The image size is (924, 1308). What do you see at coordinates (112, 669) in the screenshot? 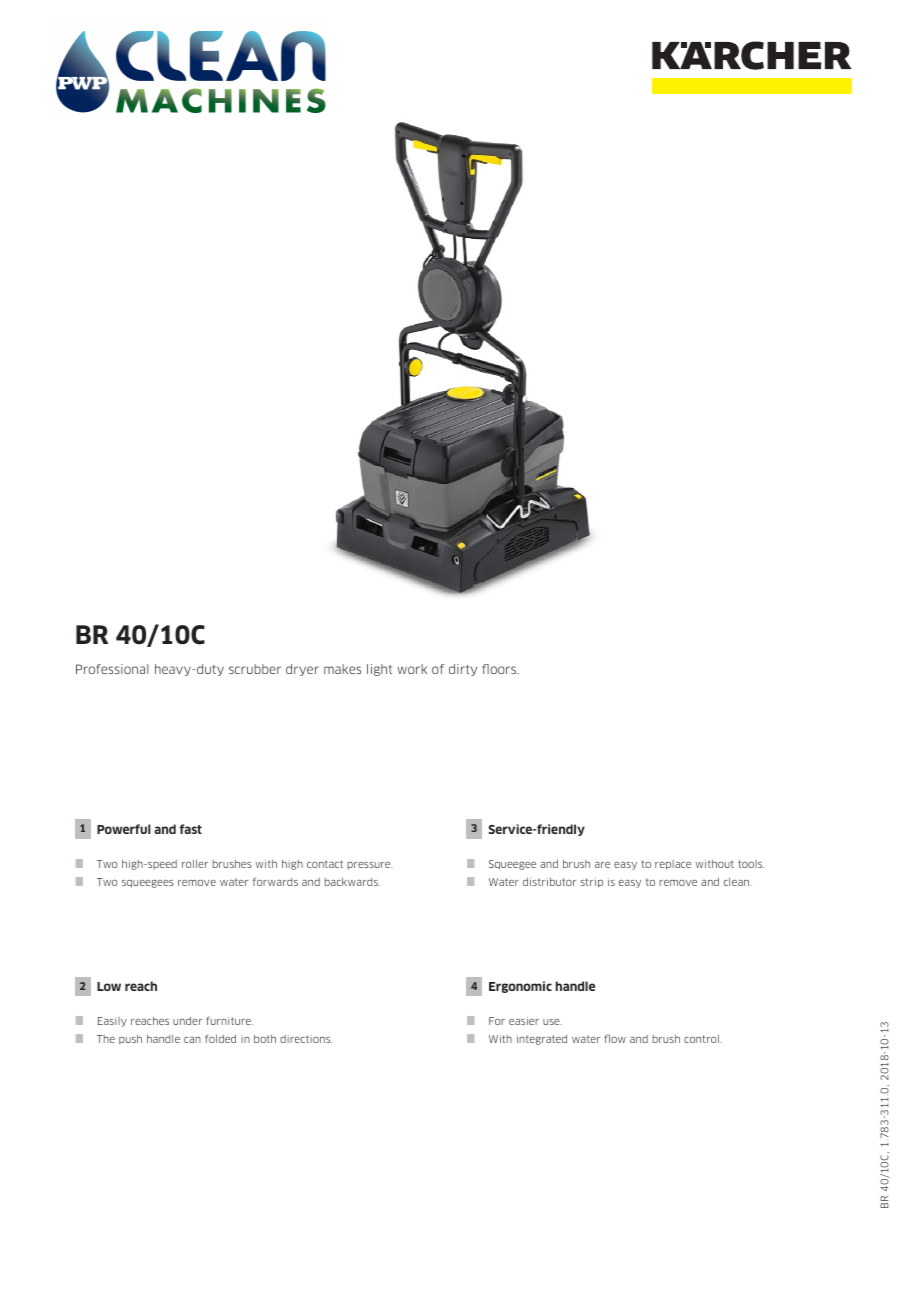
I see `Professional` at bounding box center [112, 669].
